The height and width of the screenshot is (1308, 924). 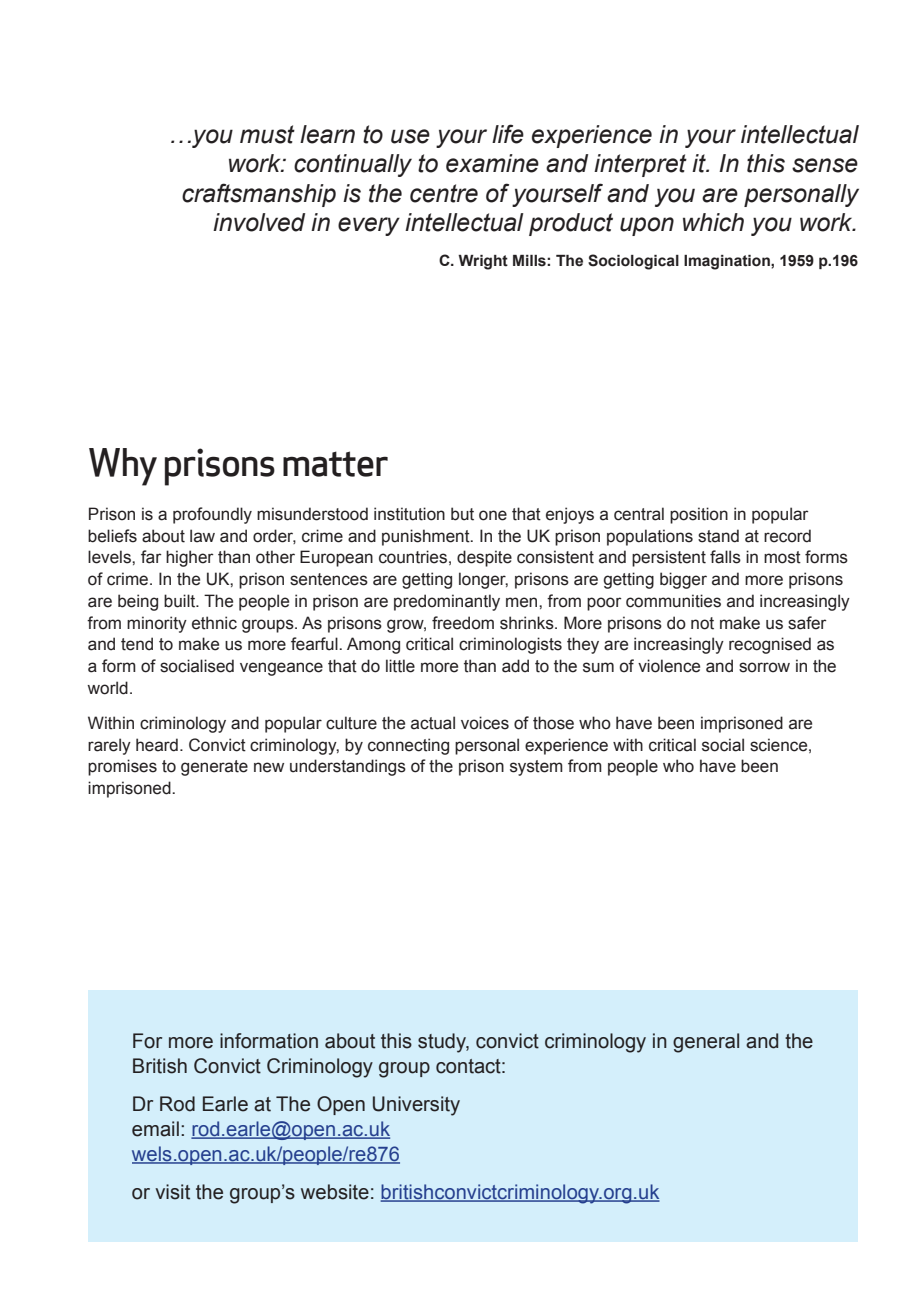 I want to click on University, so click(x=416, y=1106).
